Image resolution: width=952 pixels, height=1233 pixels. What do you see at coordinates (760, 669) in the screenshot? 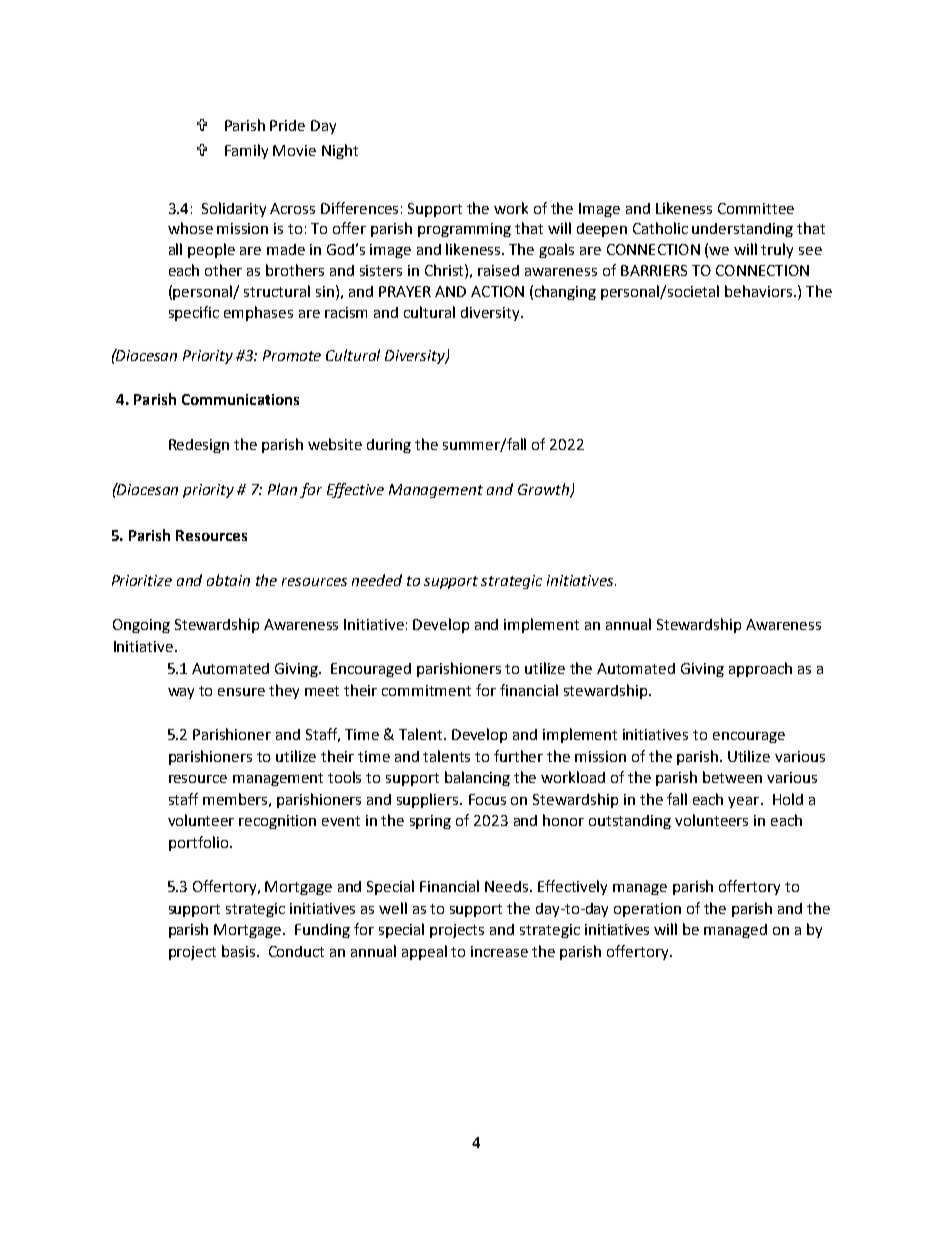
I see `approach` at bounding box center [760, 669].
